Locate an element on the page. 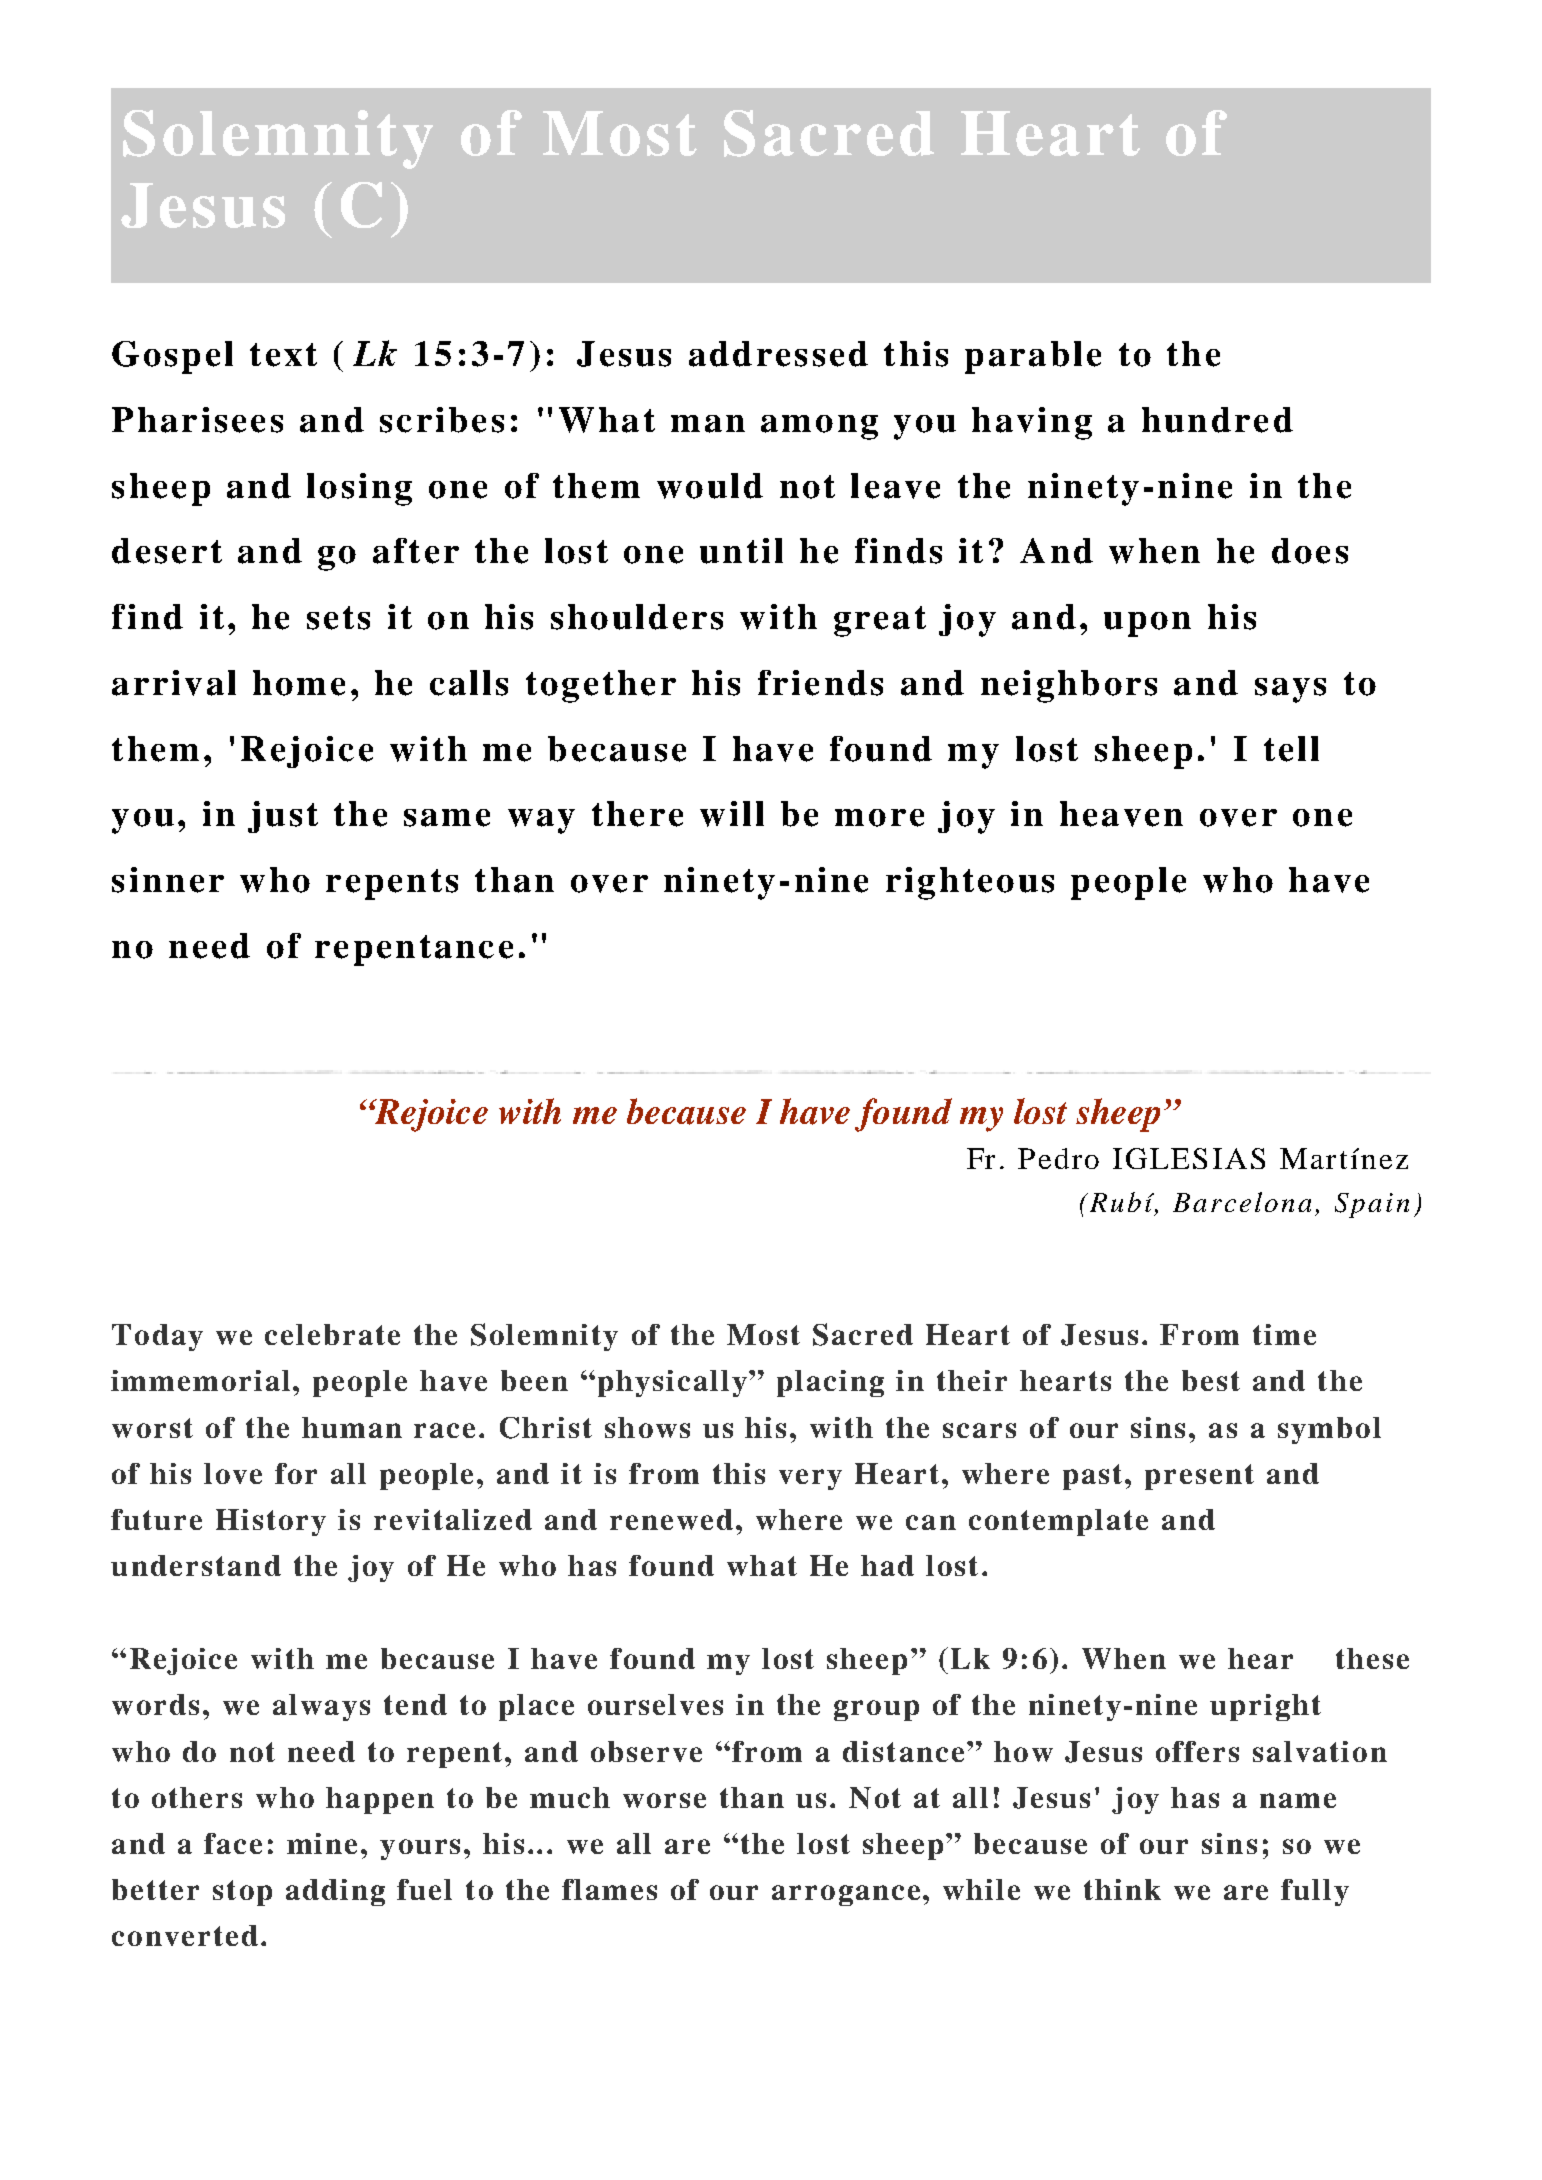  Pedro is located at coordinates (1058, 1158).
